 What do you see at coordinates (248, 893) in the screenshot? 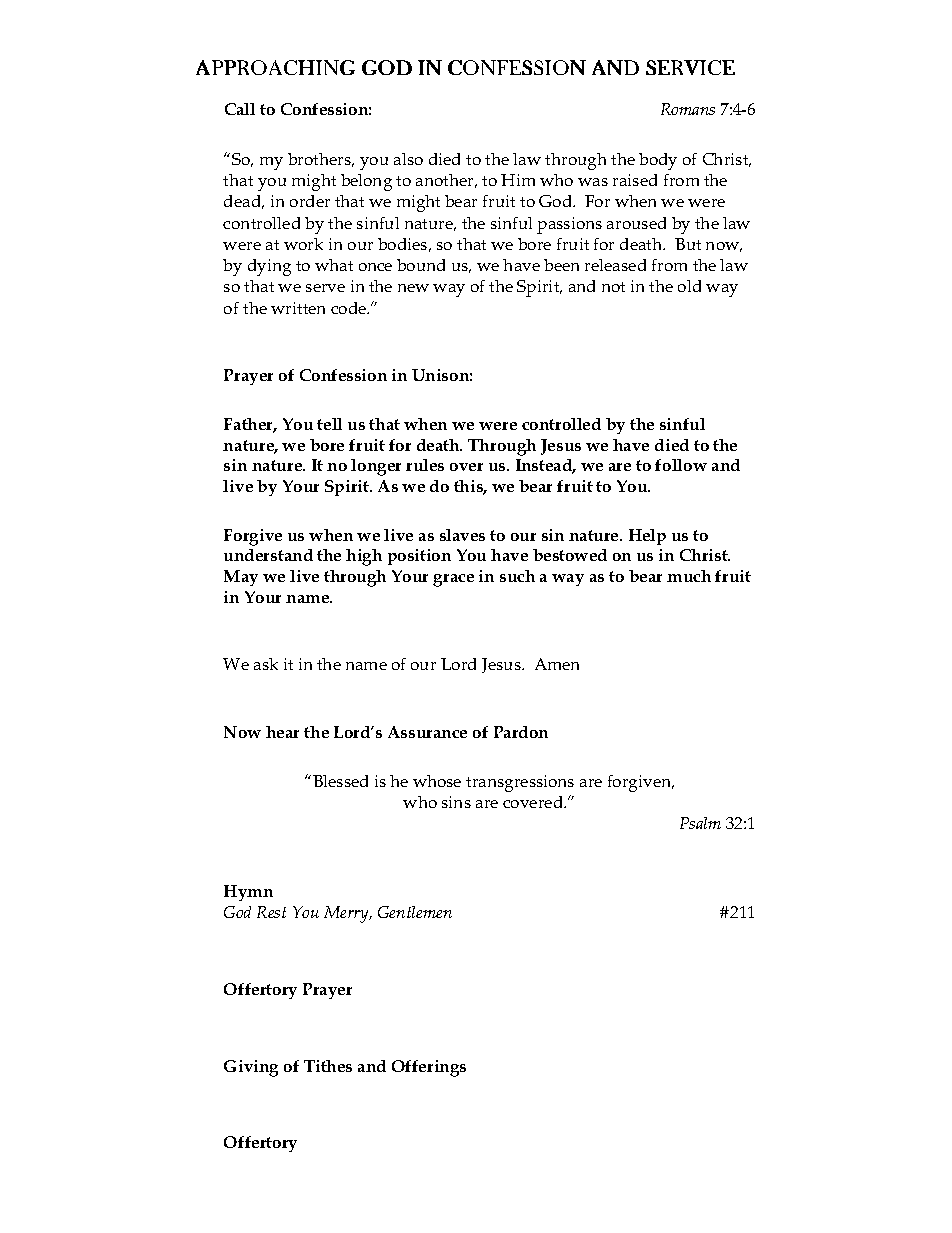
I see `Hymn` at bounding box center [248, 893].
